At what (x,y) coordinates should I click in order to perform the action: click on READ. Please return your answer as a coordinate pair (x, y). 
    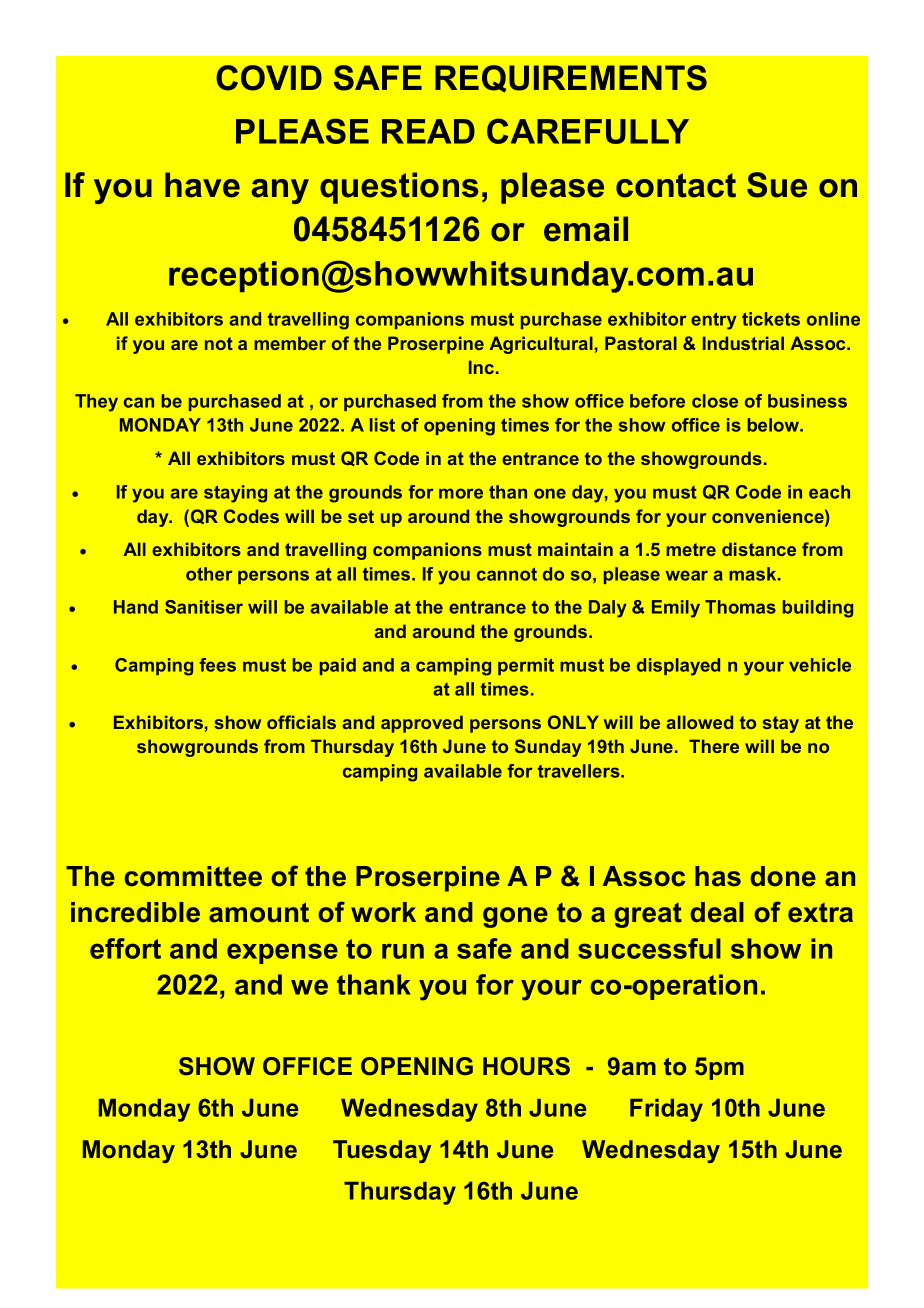
    Looking at the image, I should click on (428, 131).
